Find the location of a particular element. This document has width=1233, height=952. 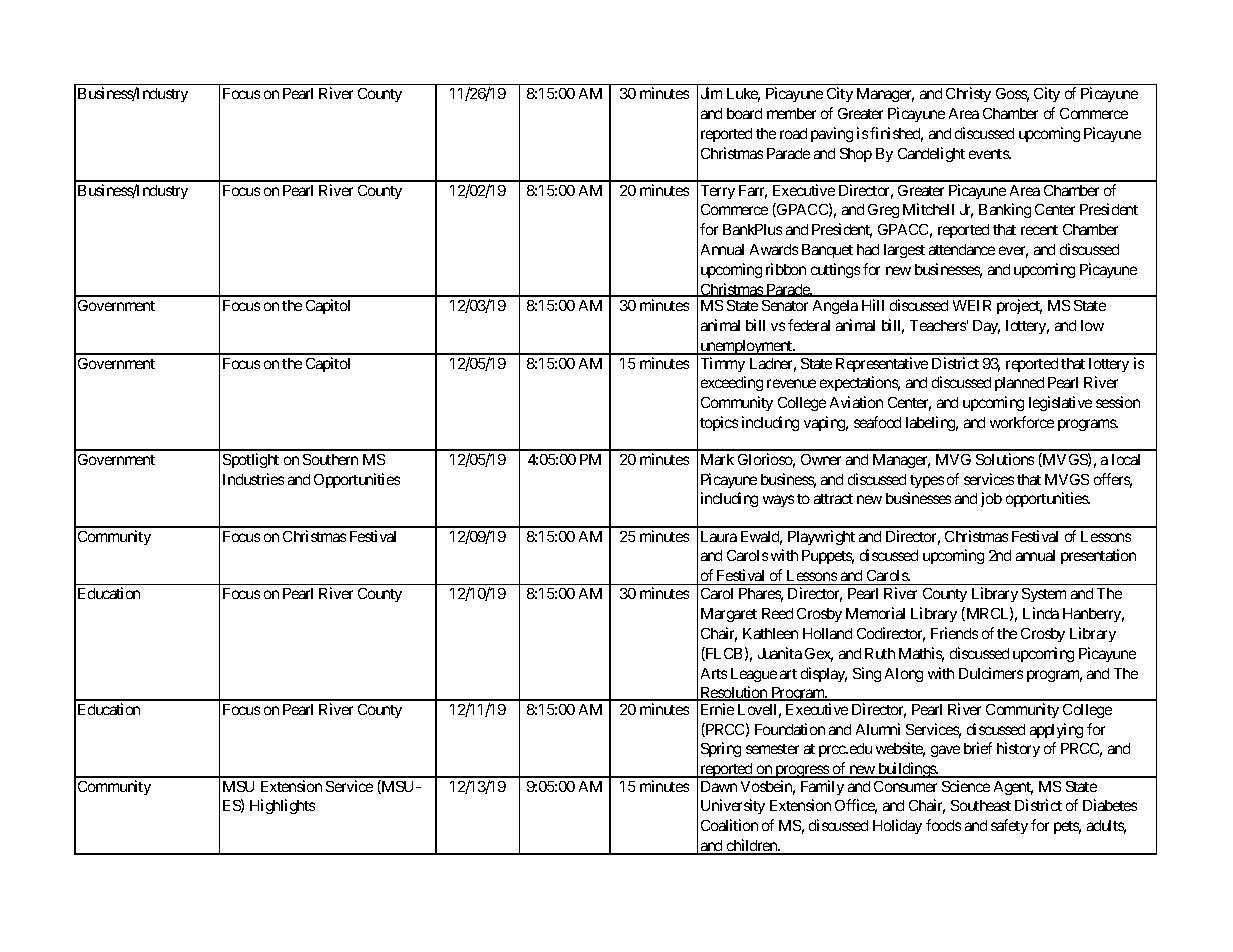

Arts is located at coordinates (714, 673).
